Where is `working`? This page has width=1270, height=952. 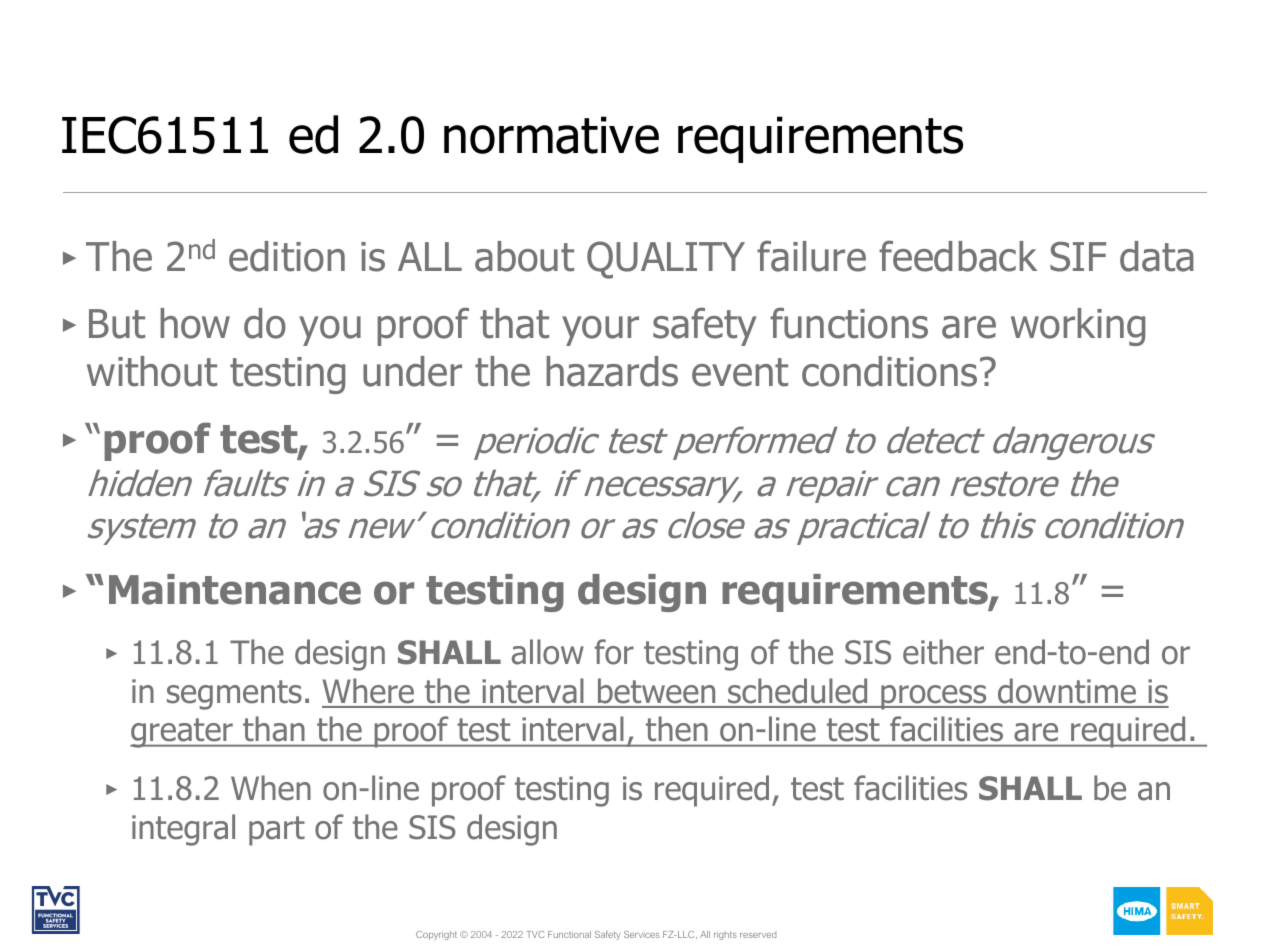
working is located at coordinates (1078, 327).
